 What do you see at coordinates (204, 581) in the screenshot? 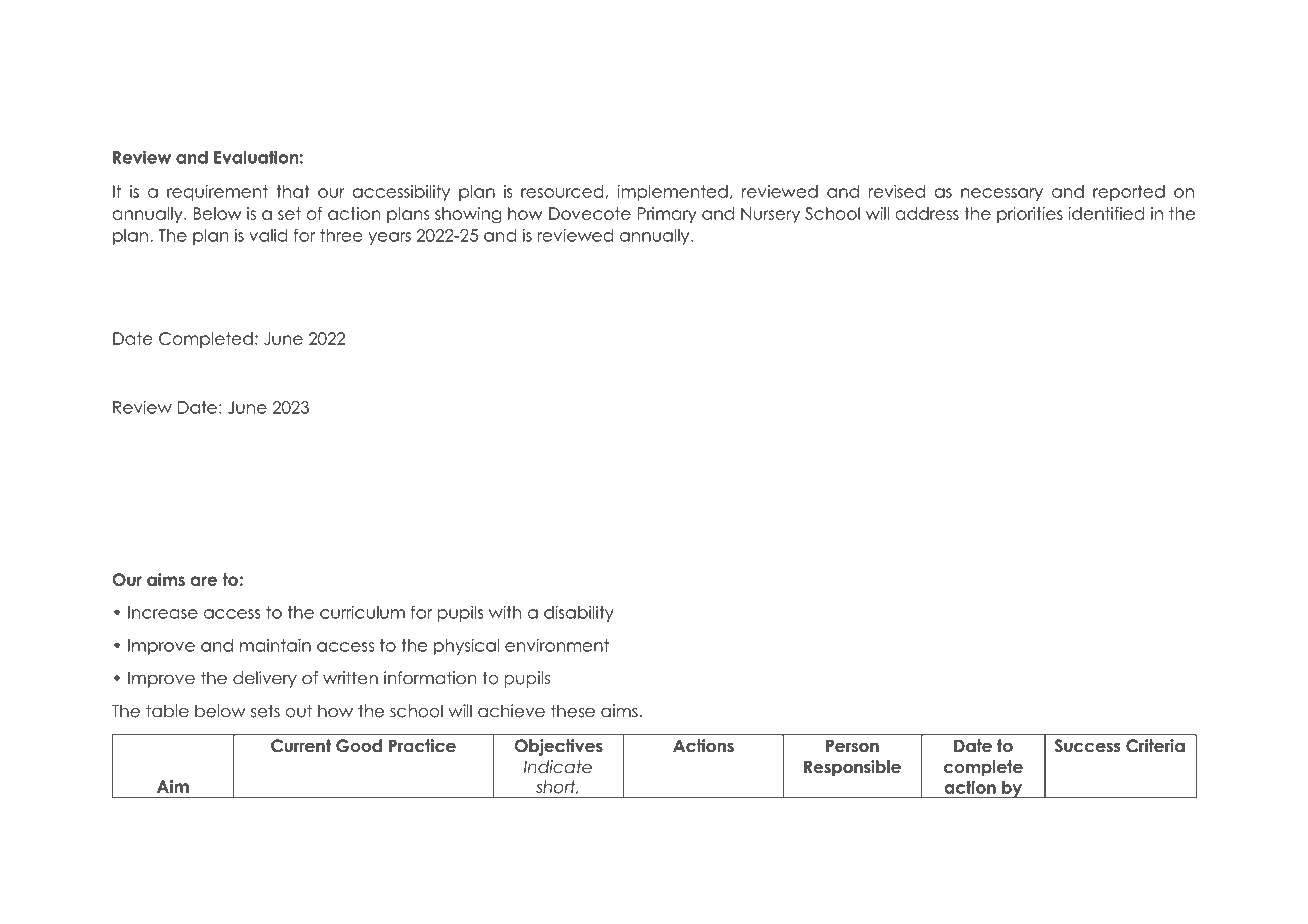
I see `are` at bounding box center [204, 581].
